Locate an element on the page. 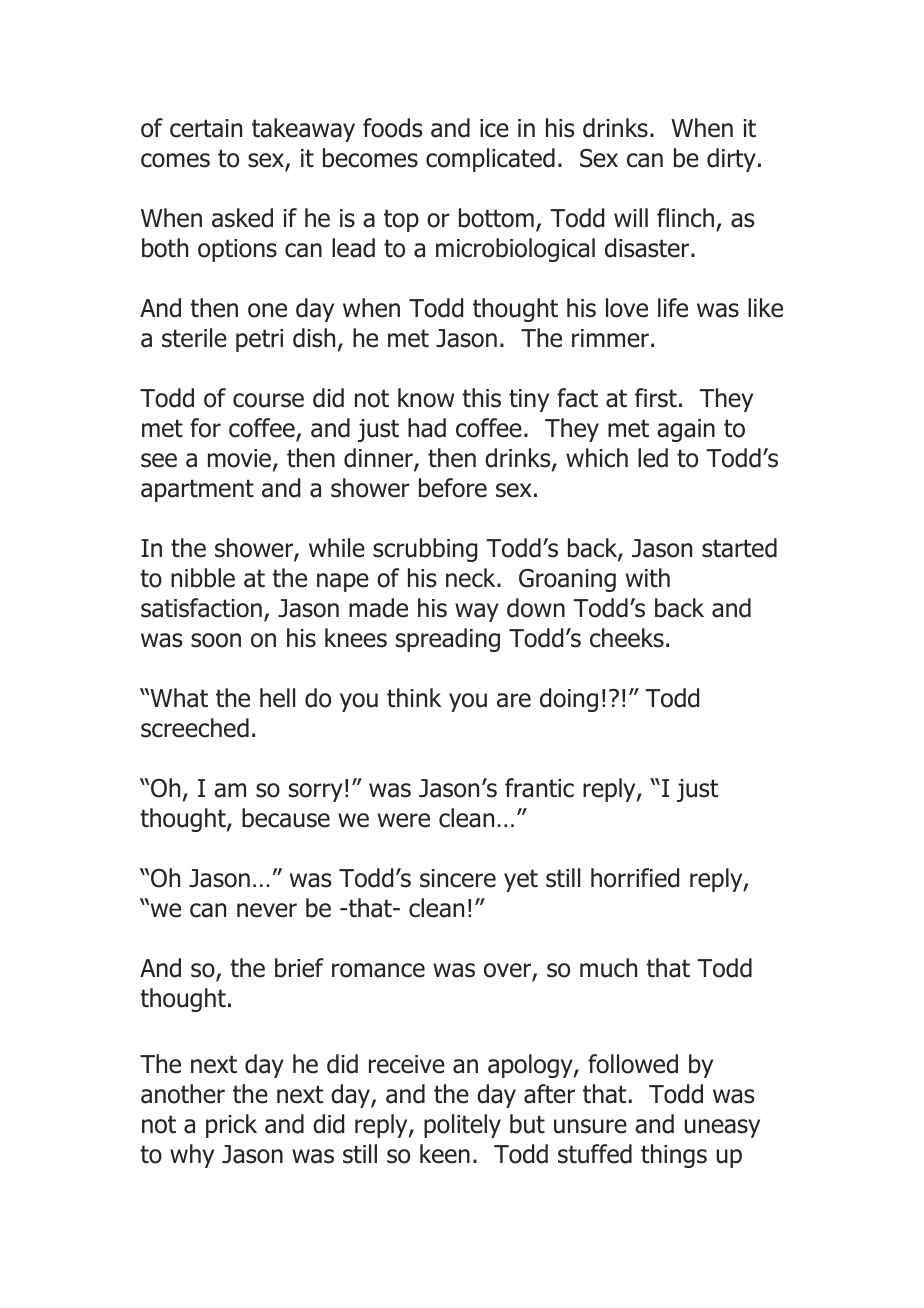 Image resolution: width=924 pixels, height=1308 pixels. dirty is located at coordinates (731, 160).
